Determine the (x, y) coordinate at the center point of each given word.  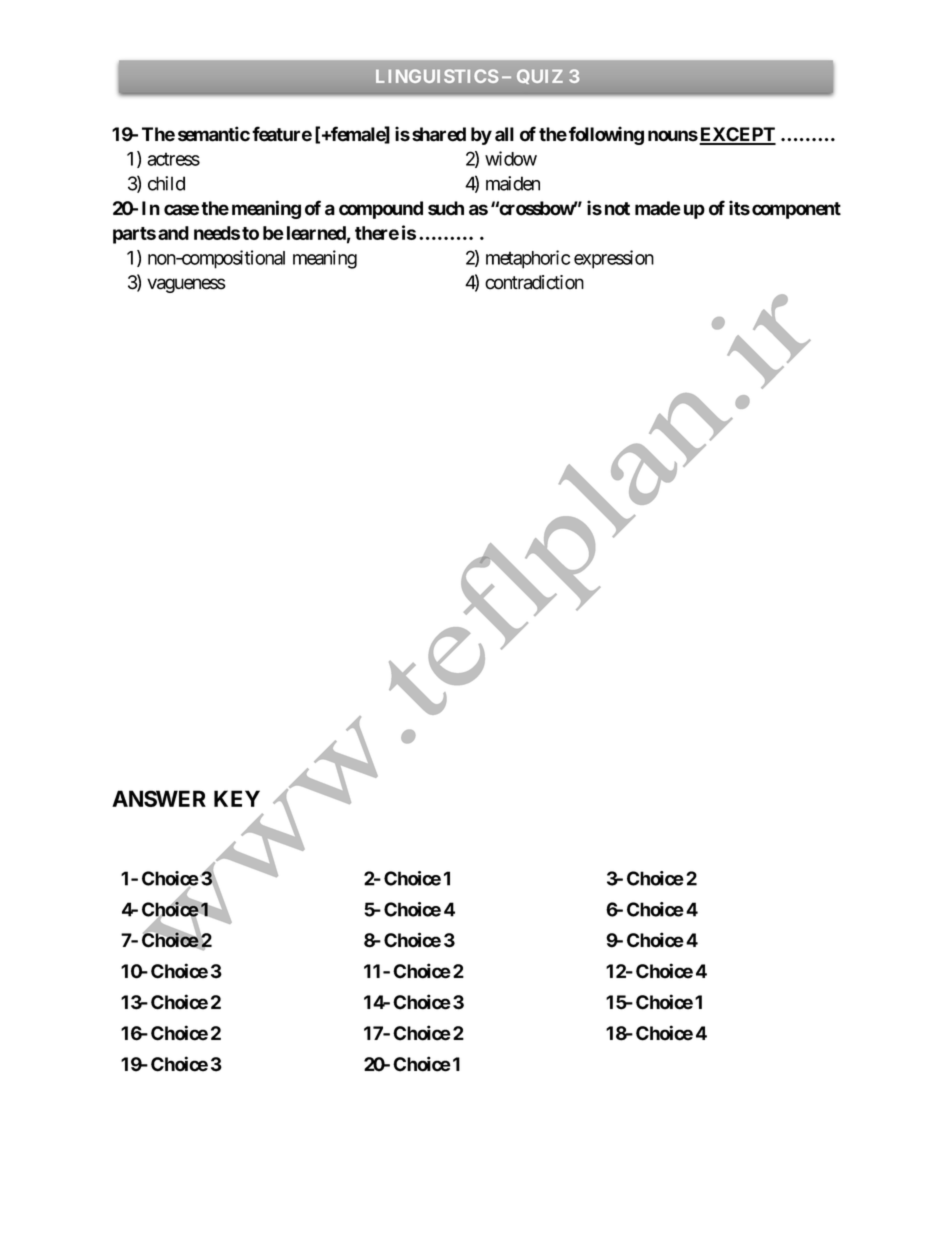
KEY (237, 798)
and (173, 233)
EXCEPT (737, 135)
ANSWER (159, 798)
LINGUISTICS (437, 76)
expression (614, 259)
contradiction (534, 282)
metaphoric (528, 259)
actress (173, 159)
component (796, 210)
